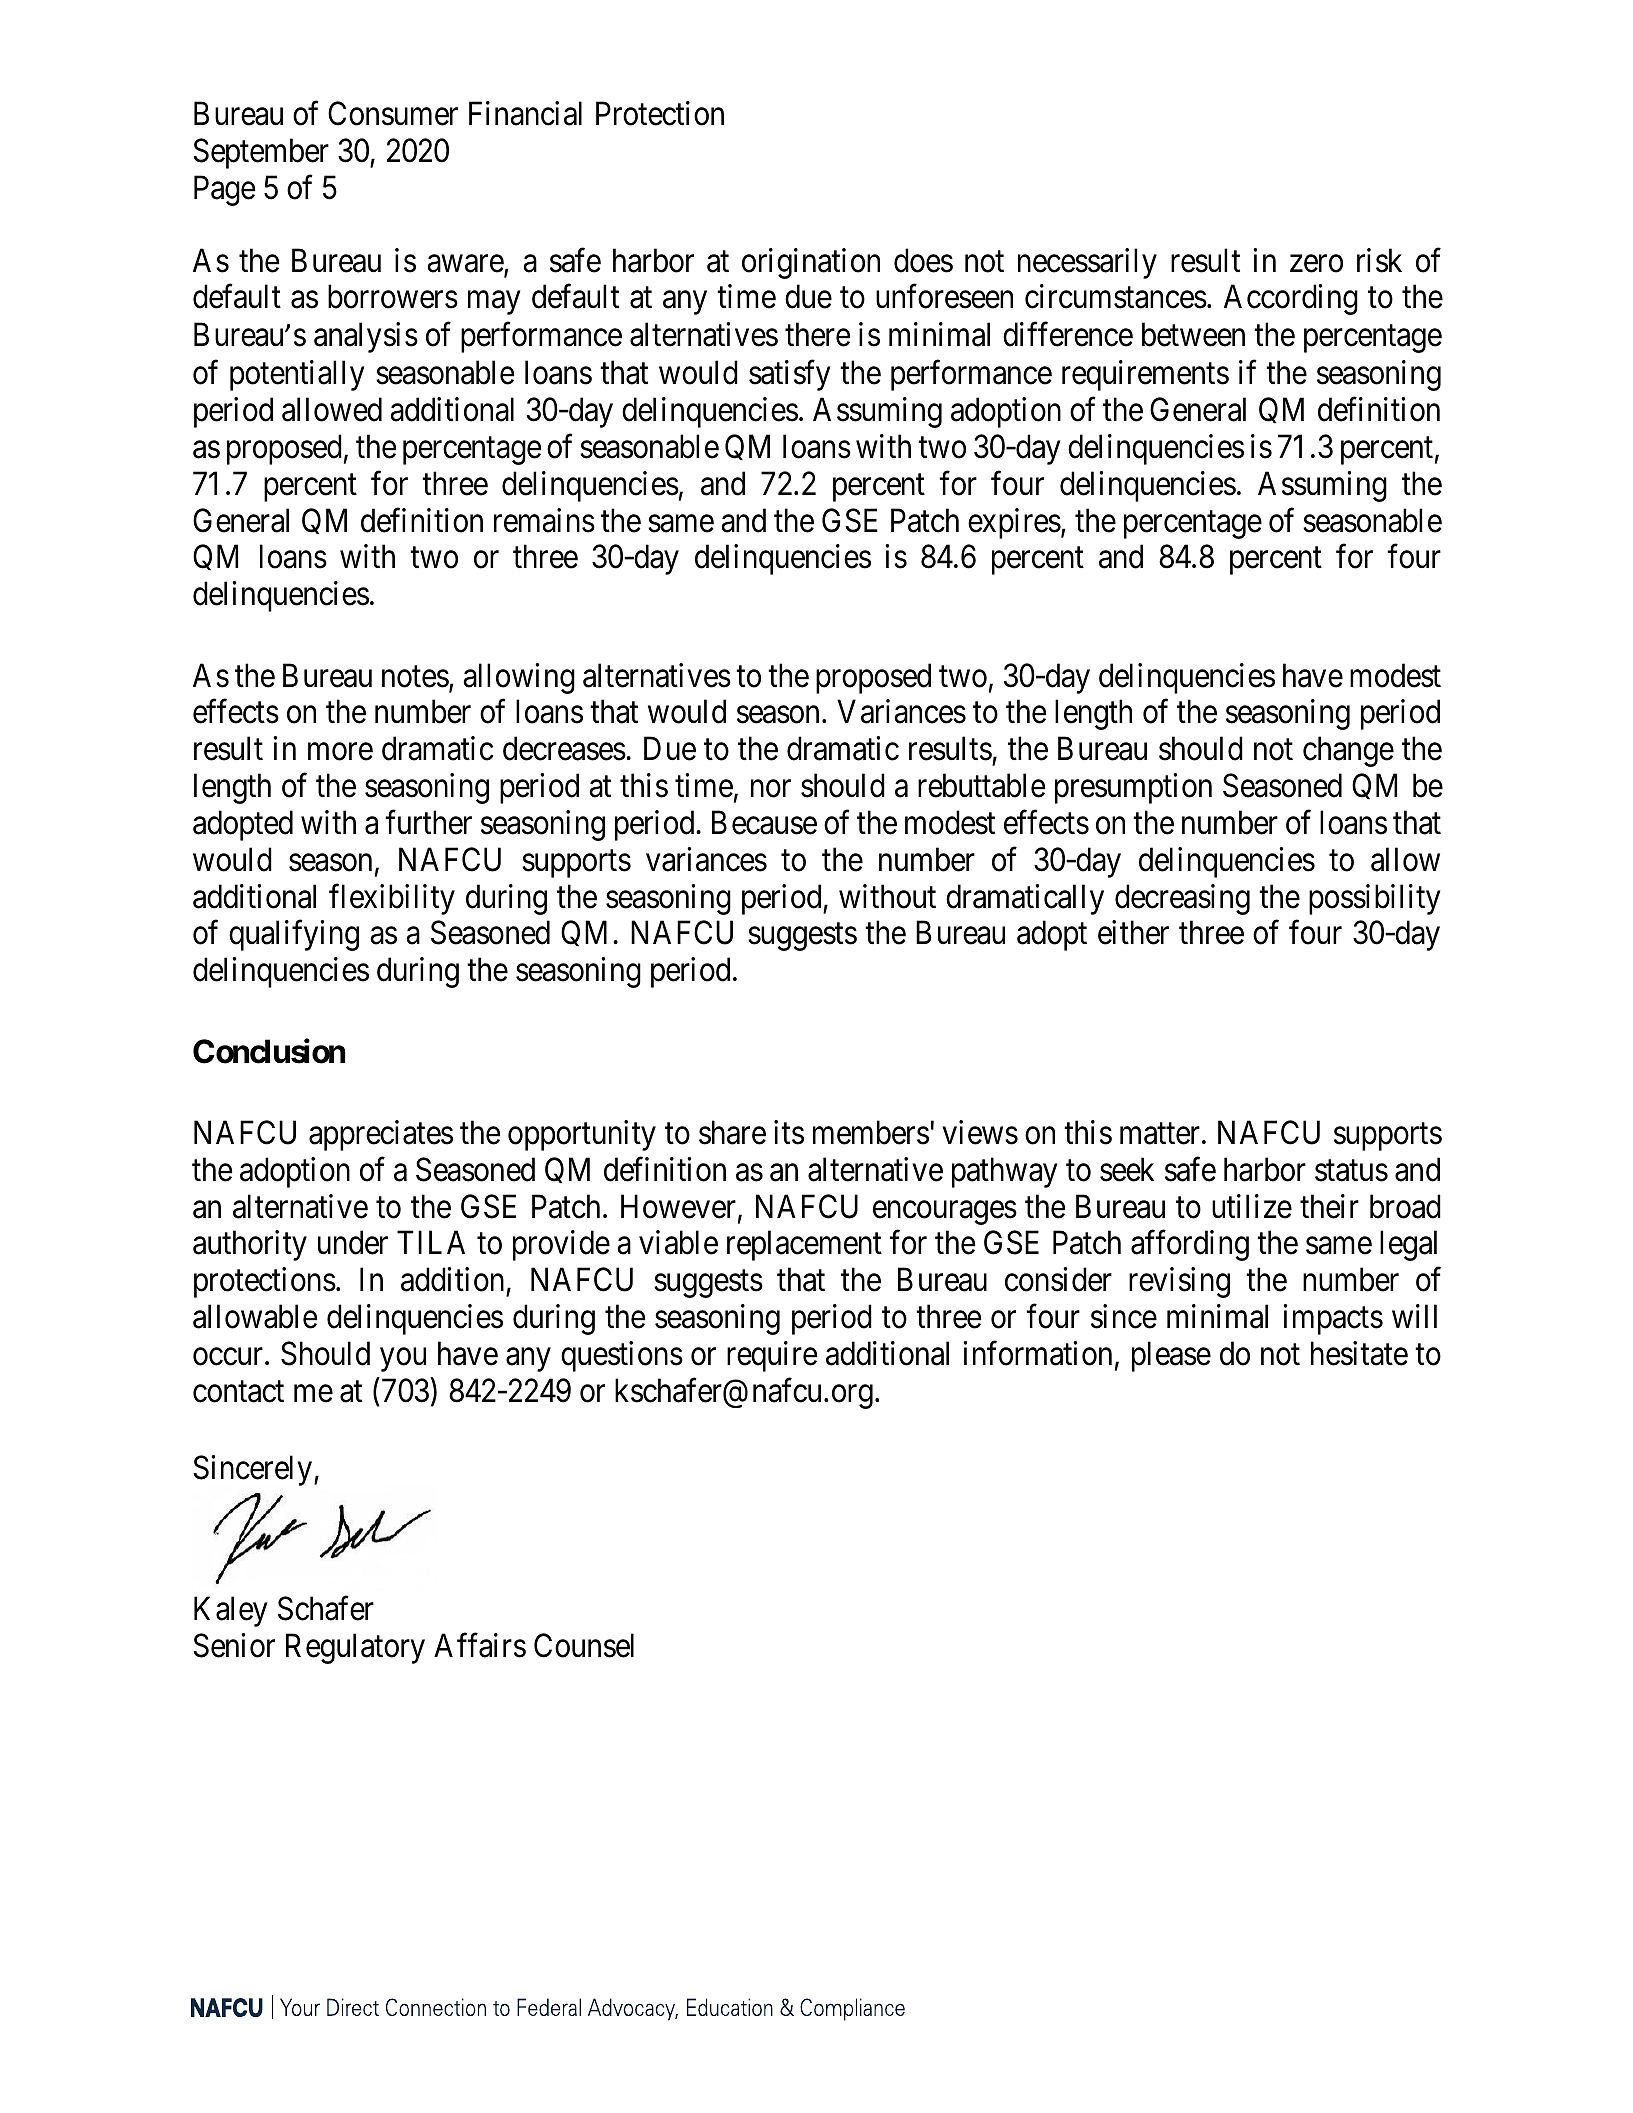 This screenshot has height=2113, width=1633. What do you see at coordinates (584, 1645) in the screenshot?
I see `Counsel` at bounding box center [584, 1645].
